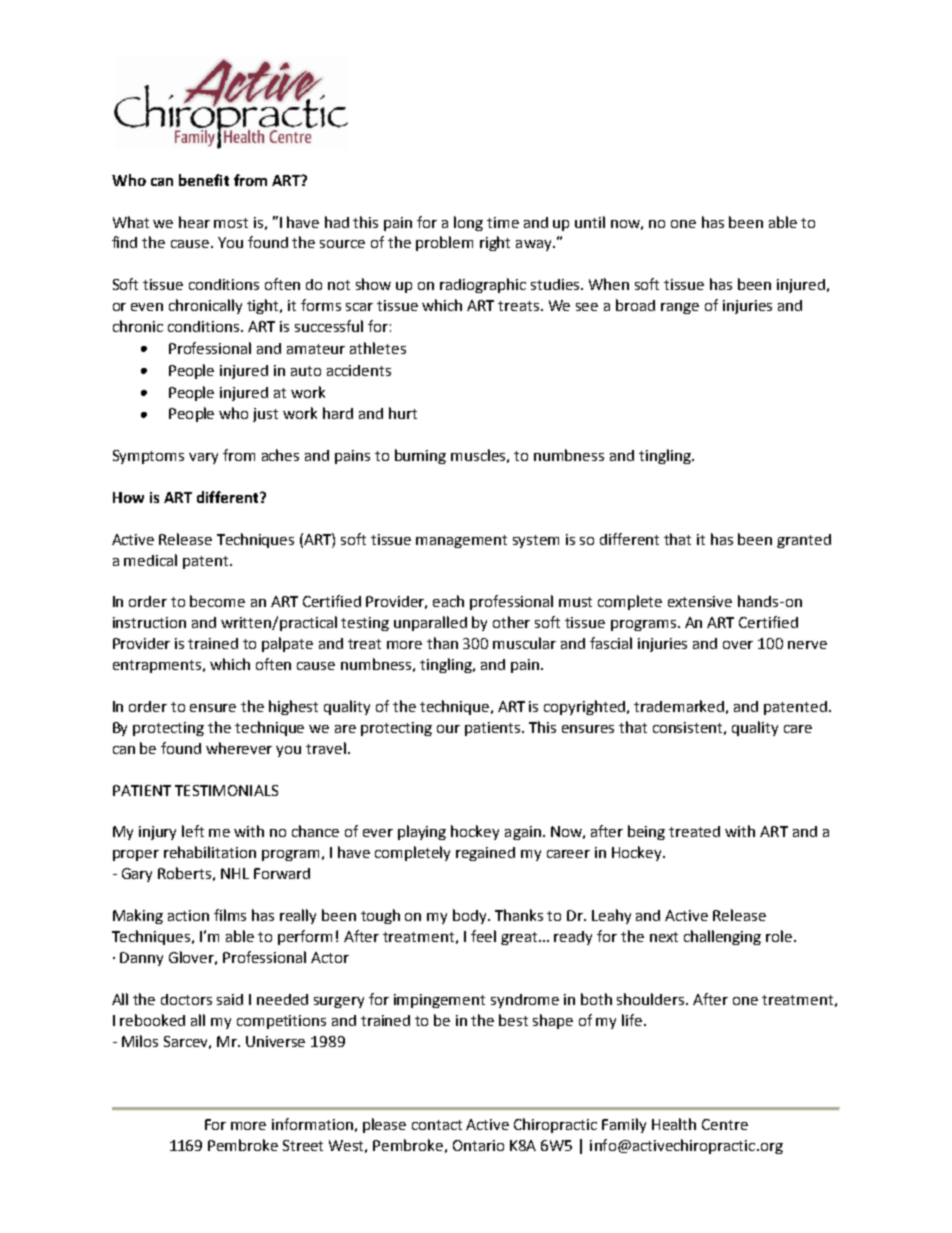 The height and width of the document is (1233, 952). Describe the element at coordinates (807, 645) in the document. I see `nerve` at that location.
